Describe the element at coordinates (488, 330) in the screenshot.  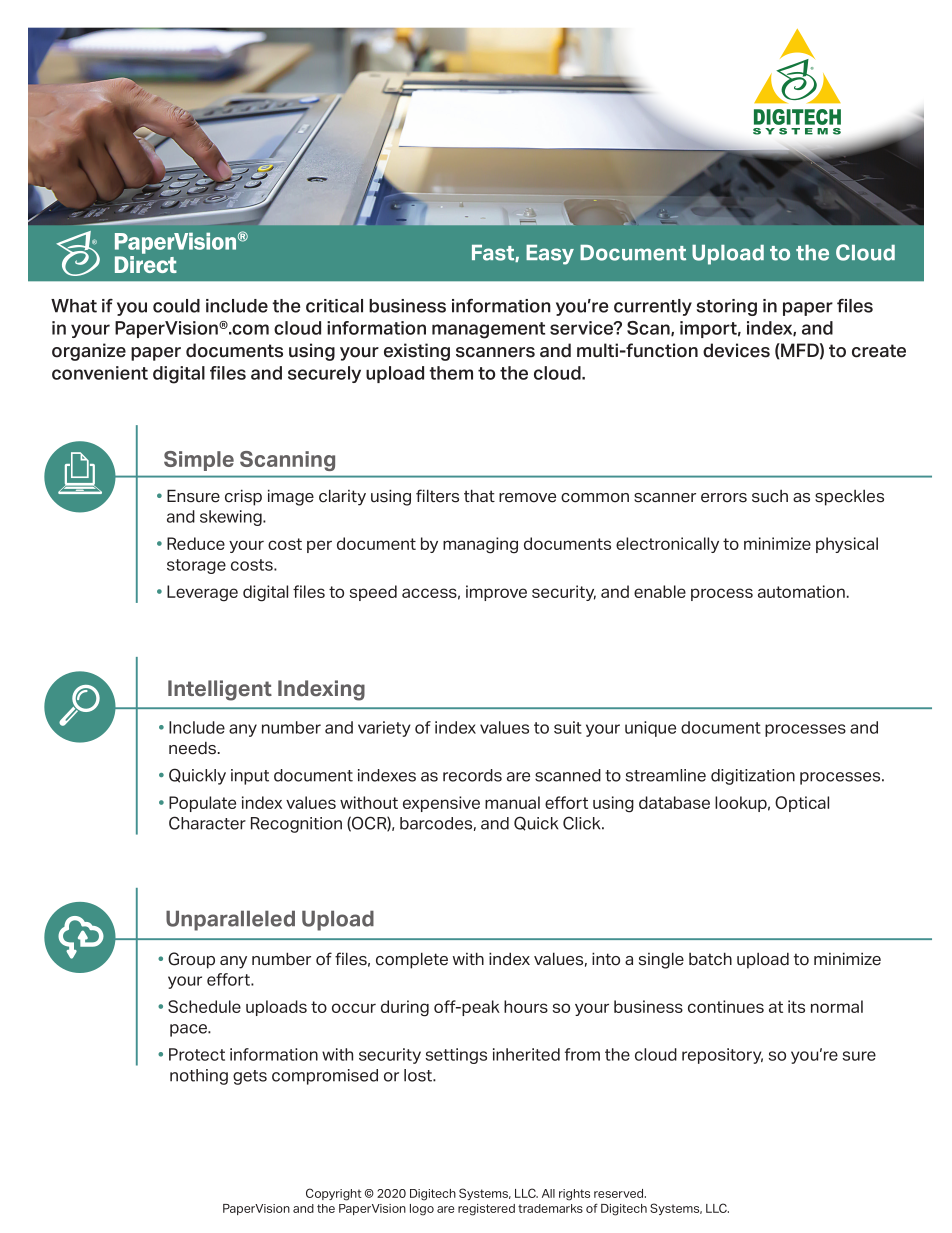
I see `management` at that location.
